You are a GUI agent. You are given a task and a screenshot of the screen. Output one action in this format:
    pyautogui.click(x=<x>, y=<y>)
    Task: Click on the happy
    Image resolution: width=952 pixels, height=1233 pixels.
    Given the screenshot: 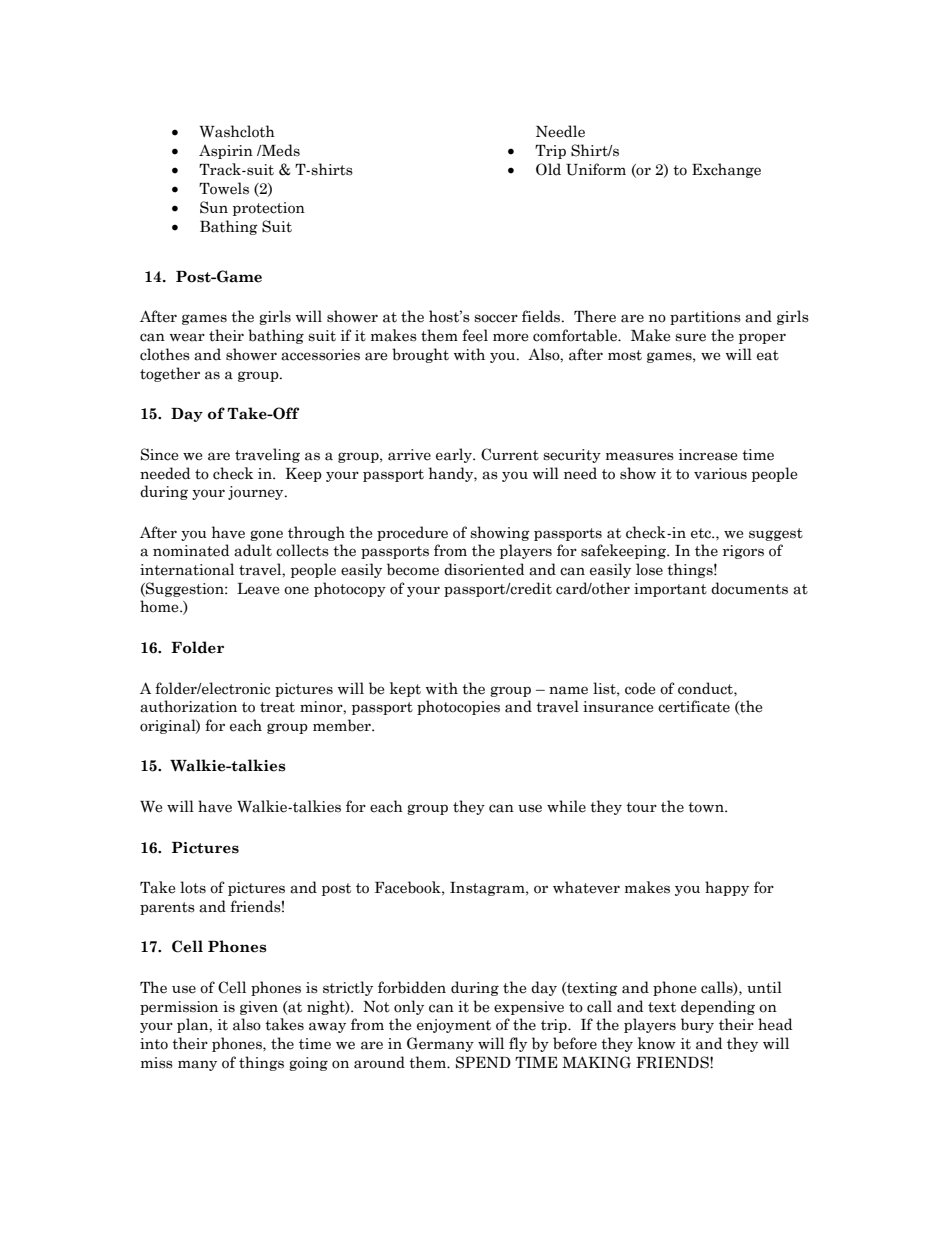 What is the action you would take?
    pyautogui.click(x=727, y=888)
